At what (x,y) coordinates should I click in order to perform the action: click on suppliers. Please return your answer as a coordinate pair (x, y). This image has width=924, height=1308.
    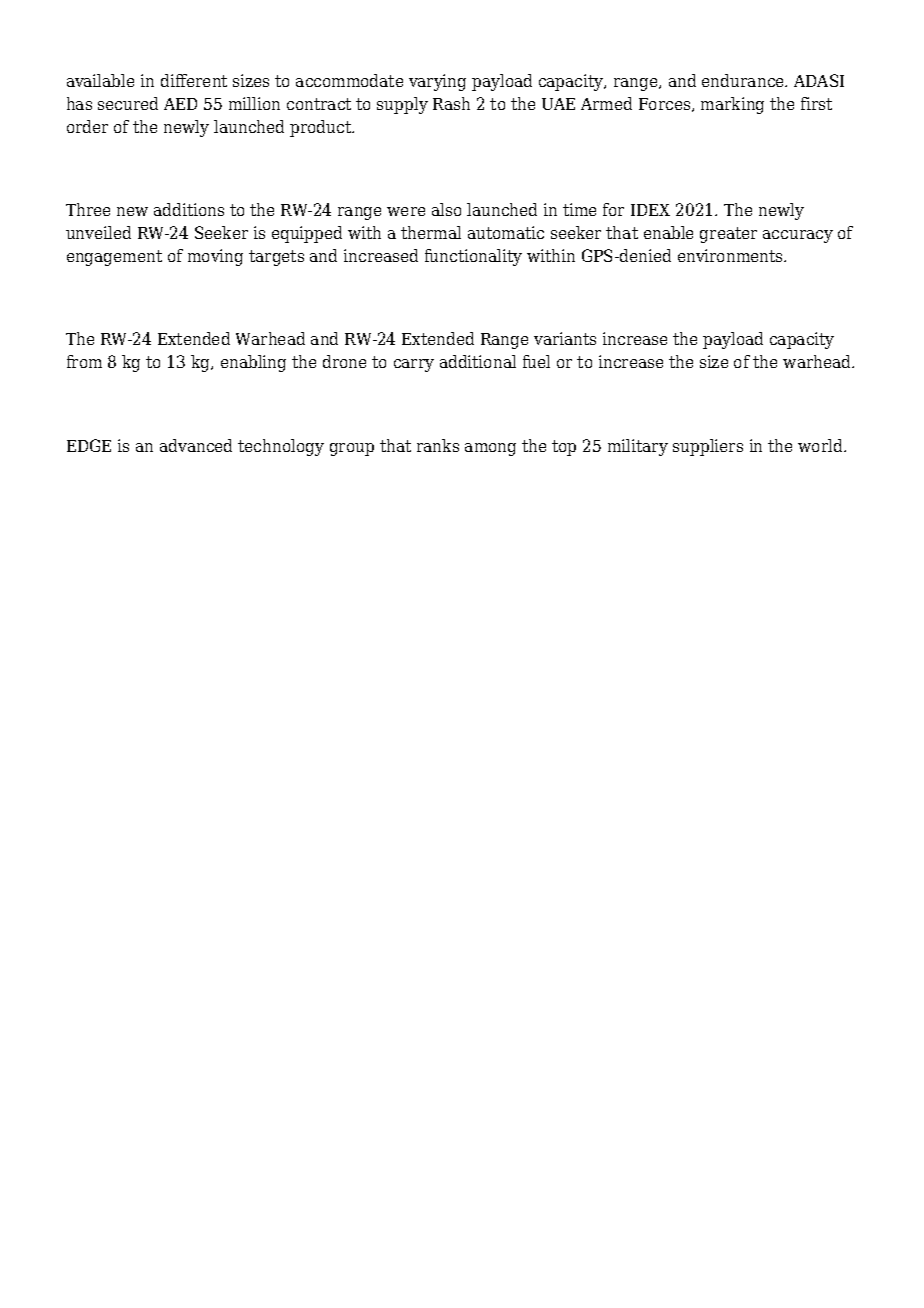
    Looking at the image, I should click on (708, 447).
